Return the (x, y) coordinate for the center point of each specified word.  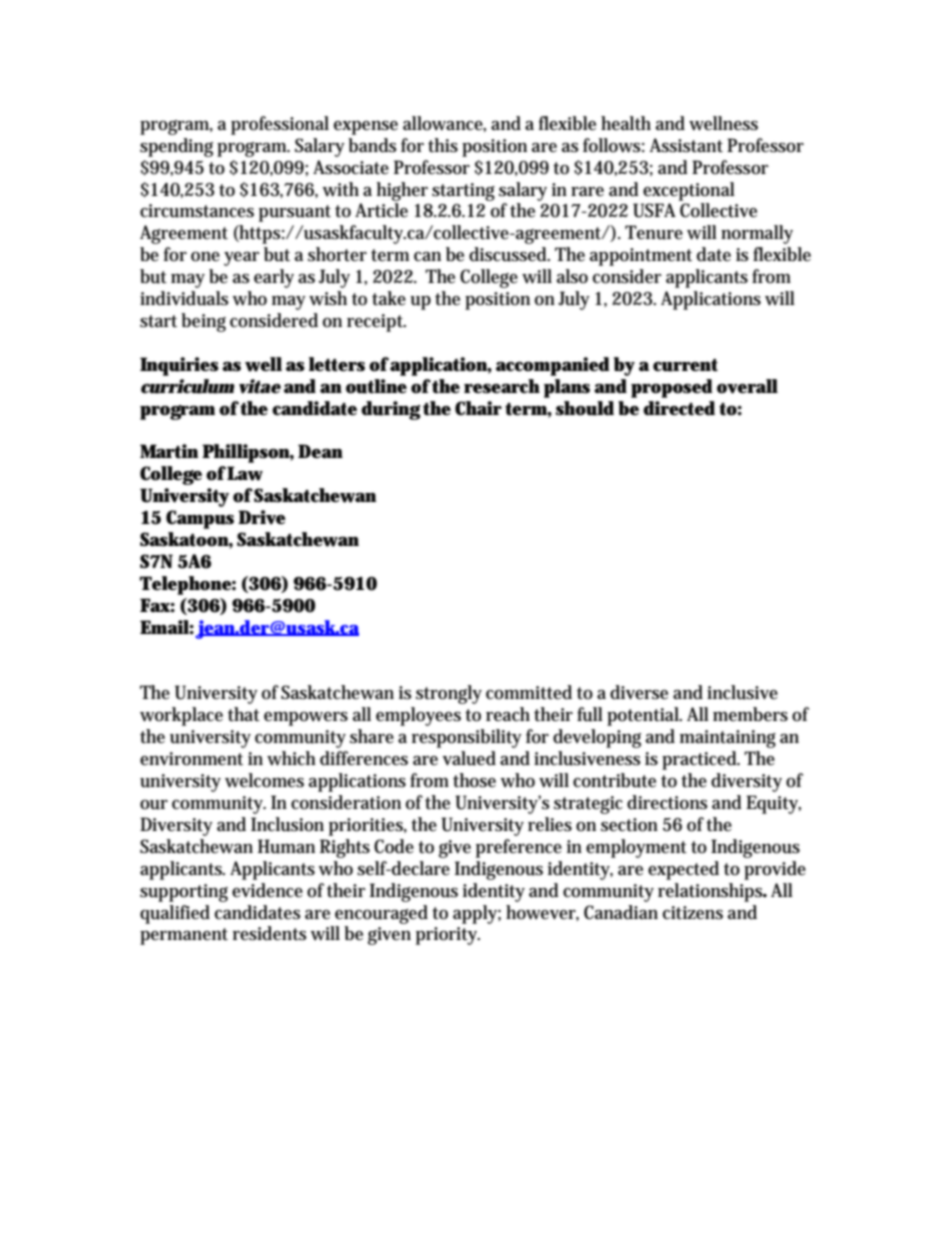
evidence (267, 890)
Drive (262, 517)
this (443, 145)
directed (679, 408)
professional (280, 125)
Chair (478, 408)
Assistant (686, 145)
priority (448, 936)
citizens (693, 913)
